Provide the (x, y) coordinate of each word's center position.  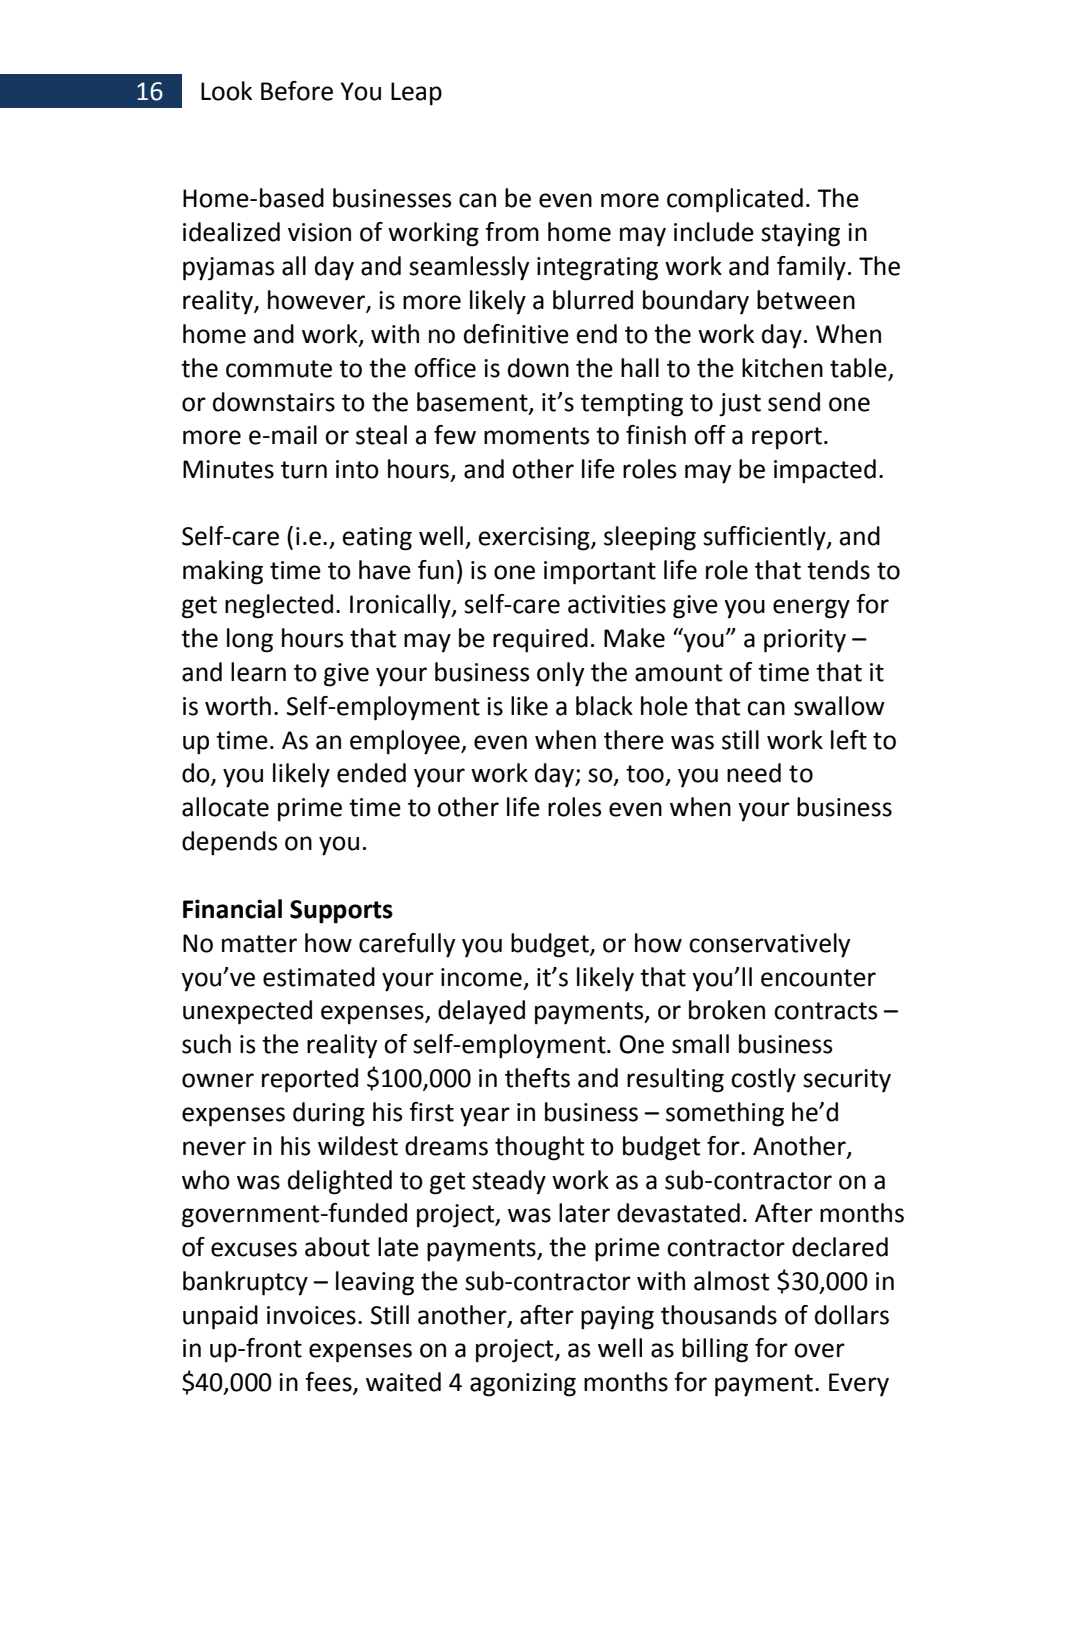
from (512, 232)
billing (715, 1350)
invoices (311, 1315)
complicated (735, 200)
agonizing (523, 1385)
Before (297, 91)
